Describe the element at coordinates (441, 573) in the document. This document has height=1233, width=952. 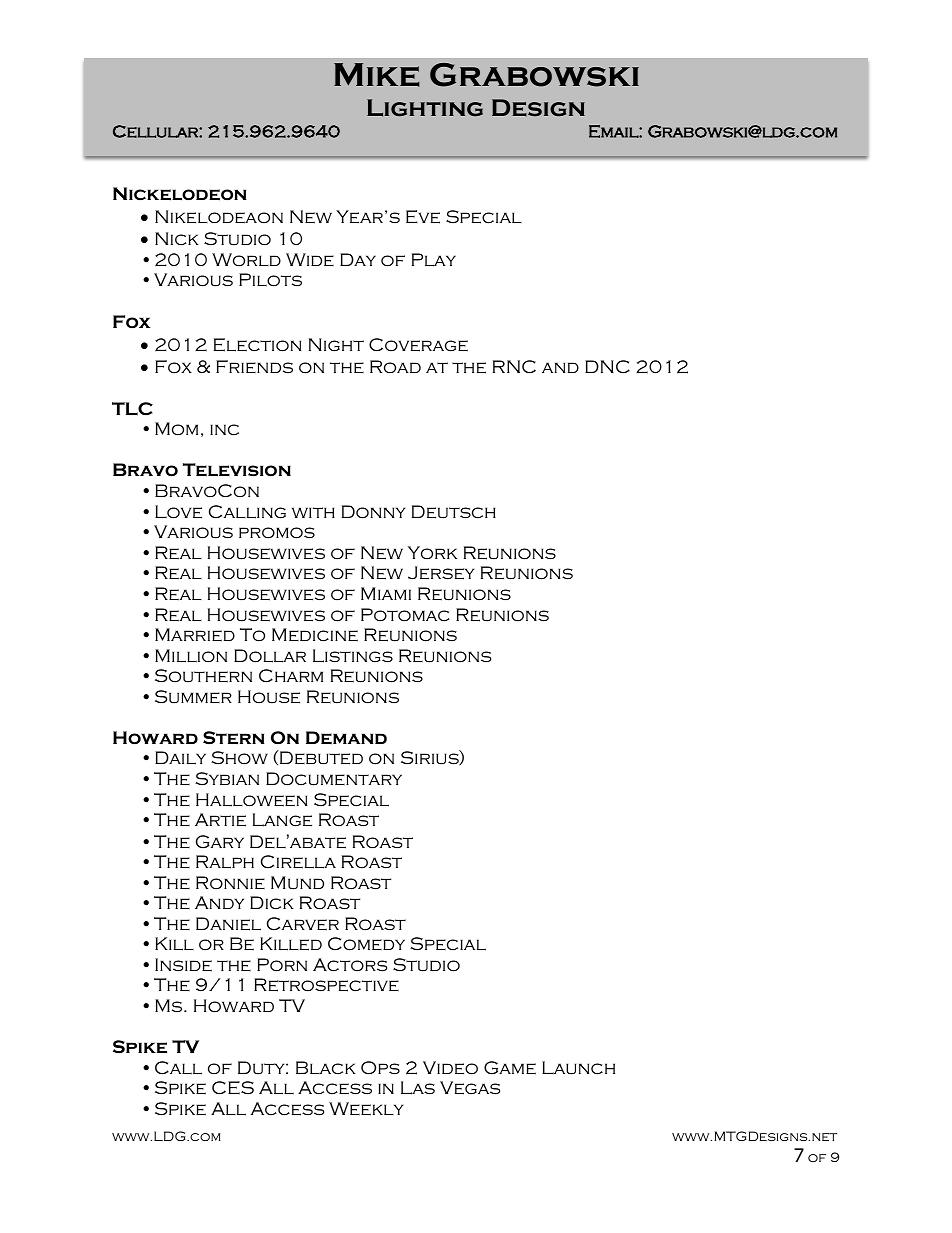
I see `Jersey` at that location.
